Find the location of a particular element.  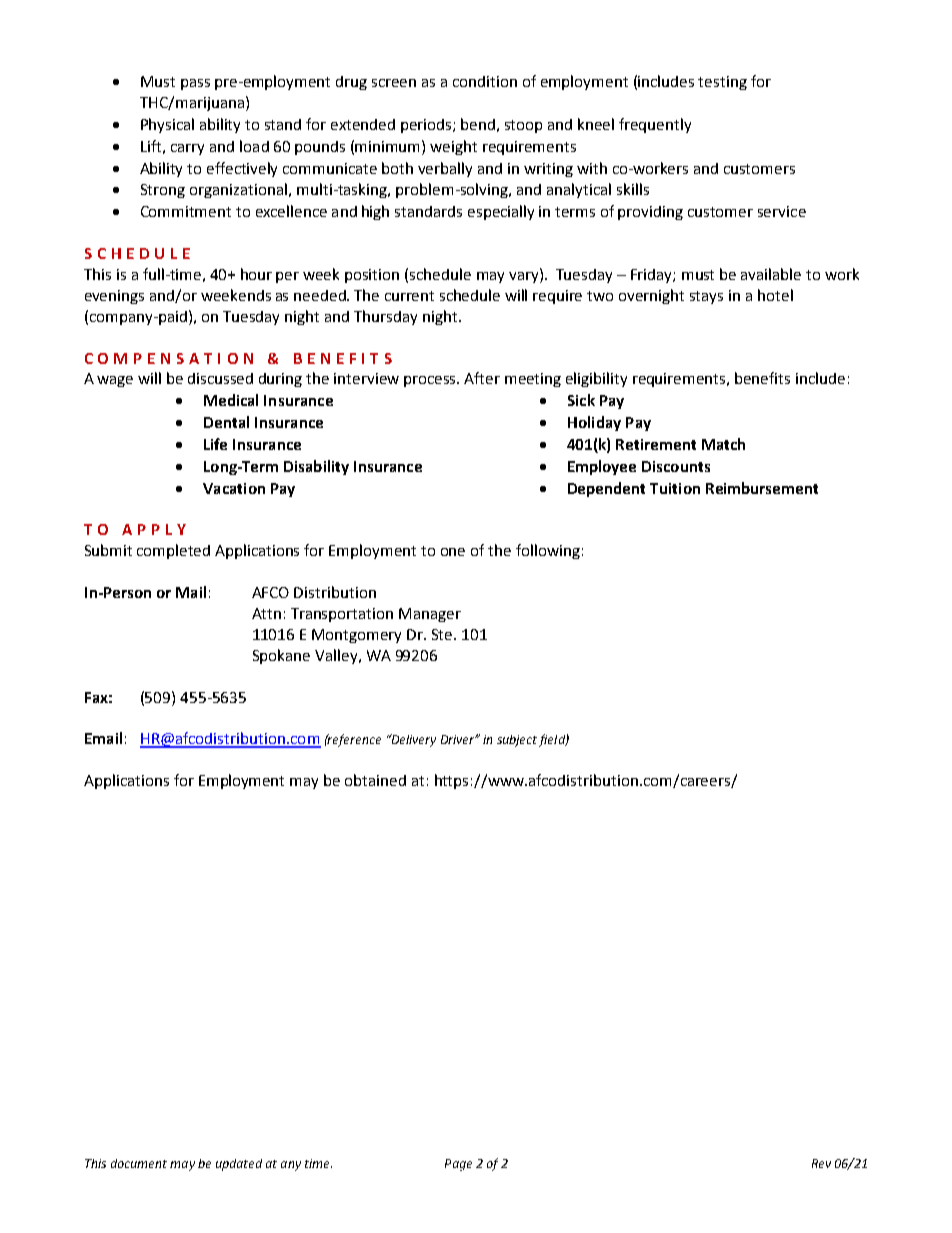

testing is located at coordinates (722, 83).
